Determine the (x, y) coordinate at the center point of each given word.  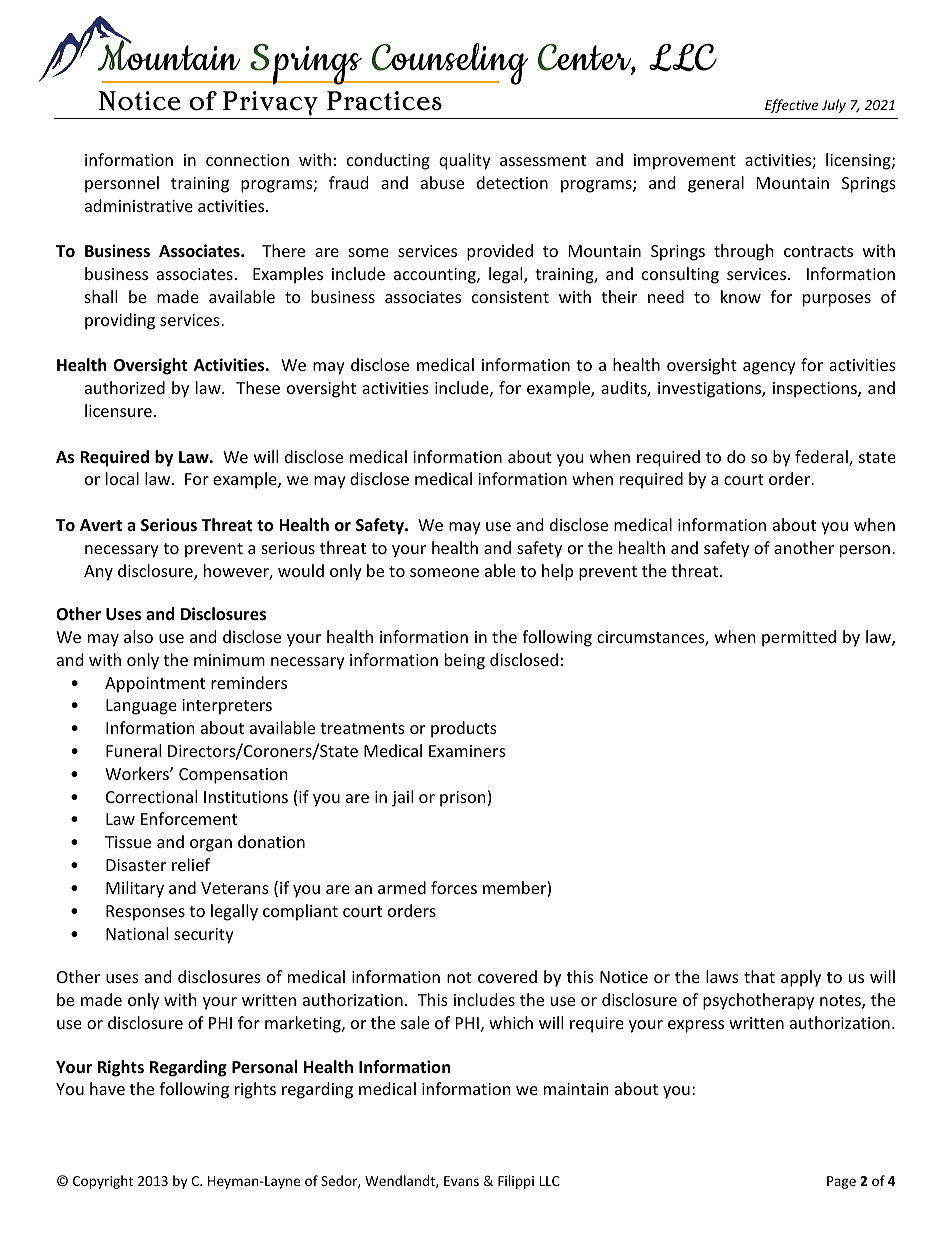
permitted (799, 638)
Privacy (270, 103)
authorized (125, 387)
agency (769, 368)
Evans (461, 1181)
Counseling (449, 64)
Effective (791, 106)
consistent (510, 297)
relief (191, 864)
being (465, 661)
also (138, 636)
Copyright (103, 1182)
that (759, 976)
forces (454, 887)
